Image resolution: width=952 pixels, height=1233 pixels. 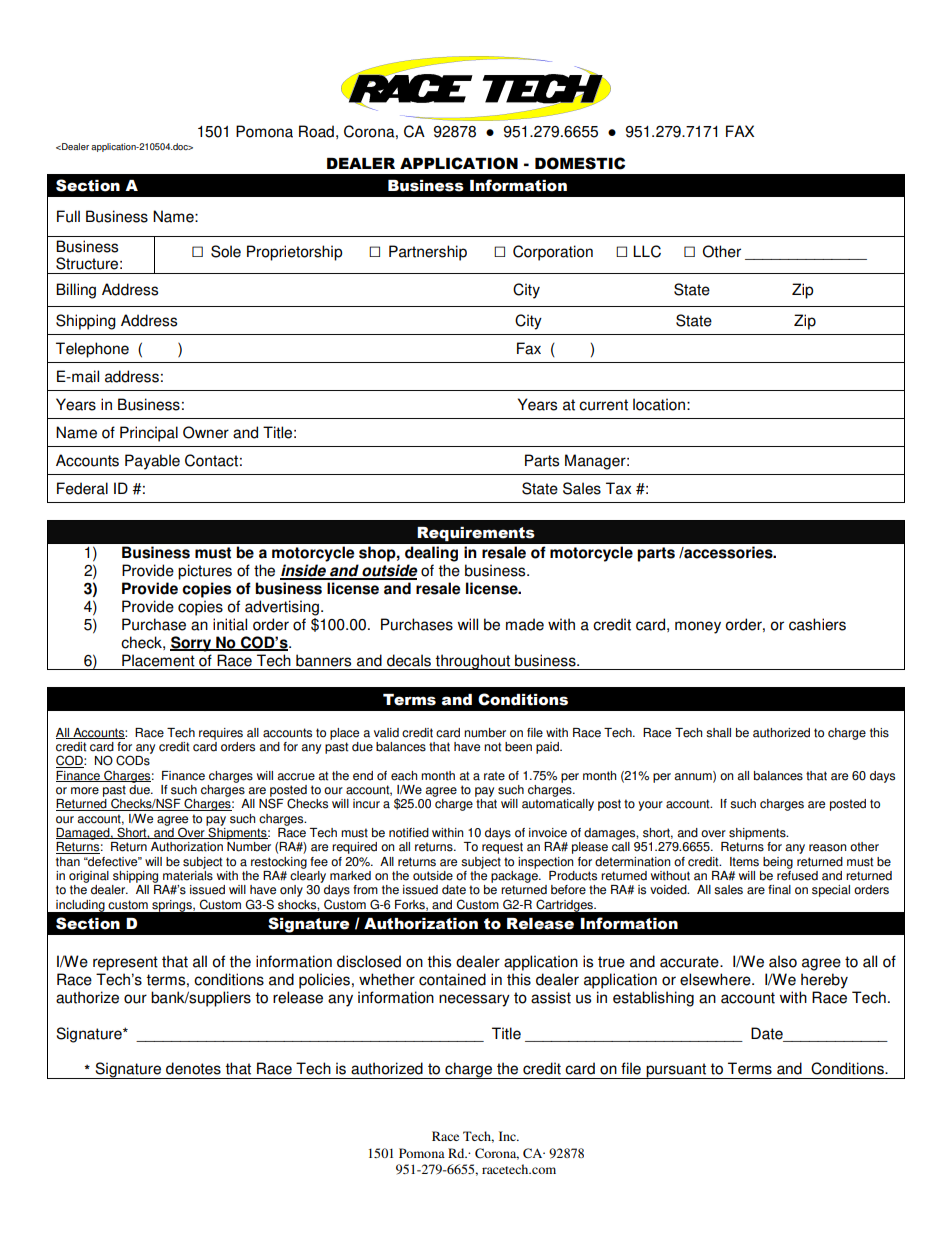 What do you see at coordinates (474, 1000) in the page?
I see `necessary` at bounding box center [474, 1000].
